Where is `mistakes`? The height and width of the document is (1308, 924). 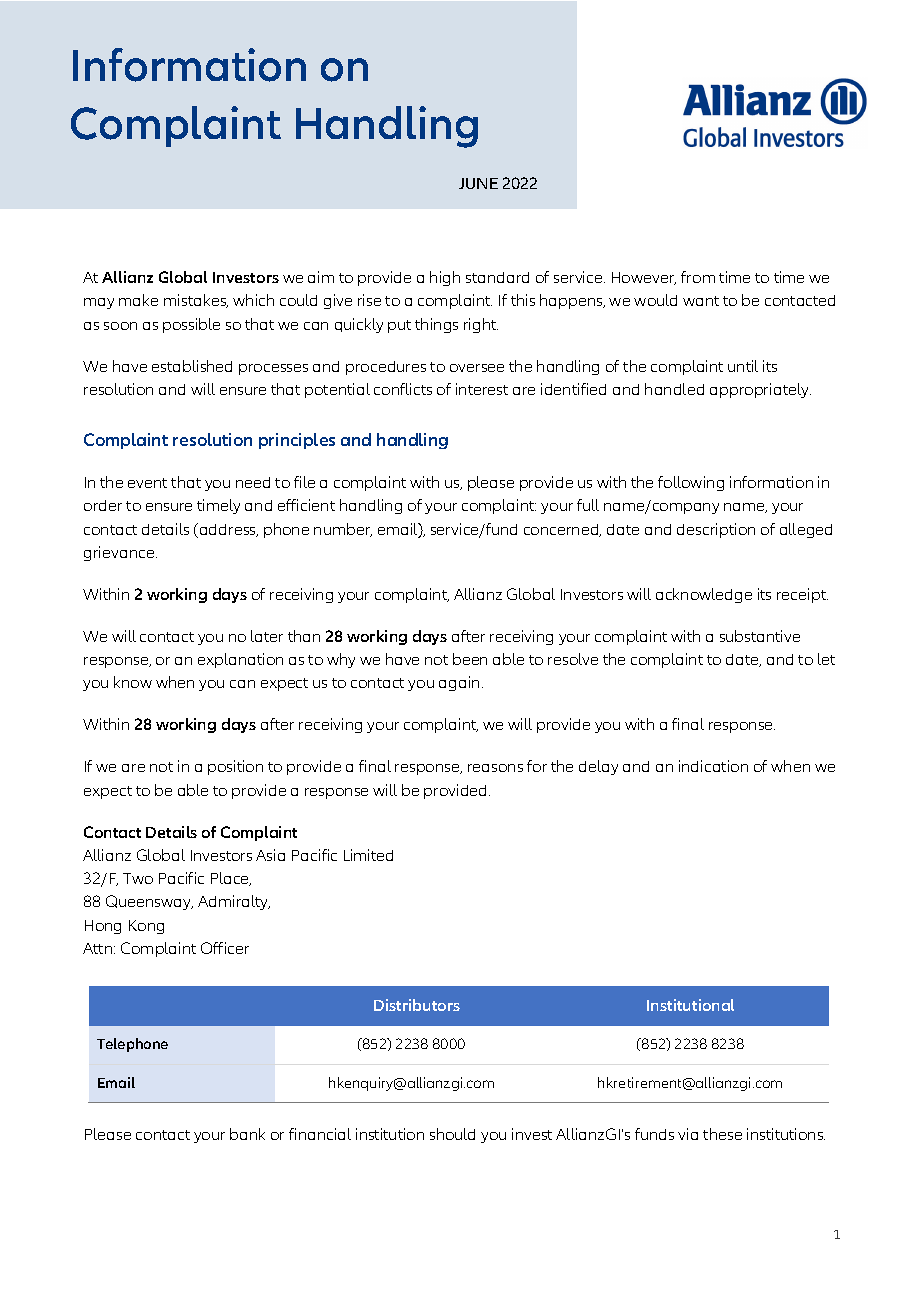 mistakes is located at coordinates (196, 301).
